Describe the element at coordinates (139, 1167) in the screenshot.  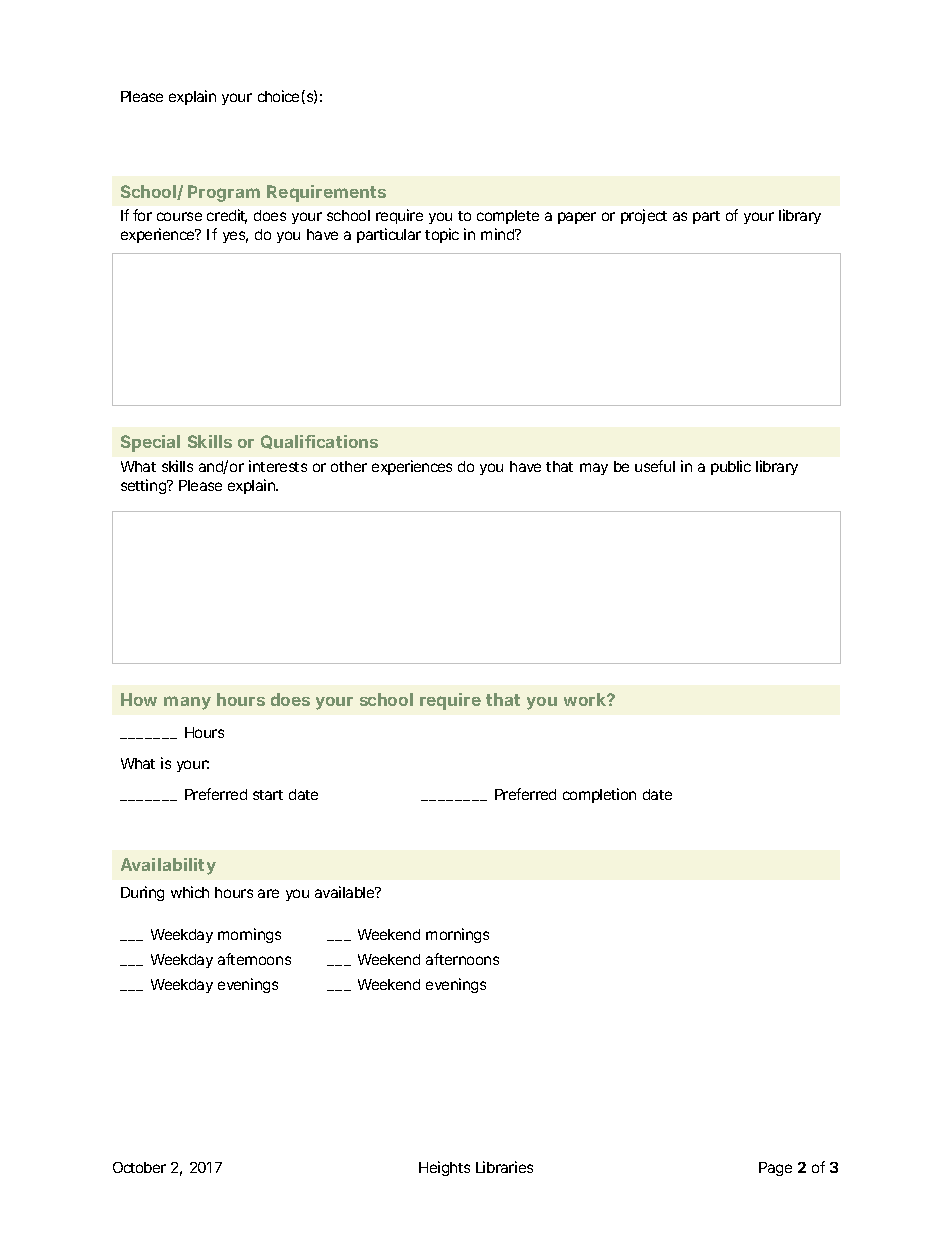
I see `October` at that location.
